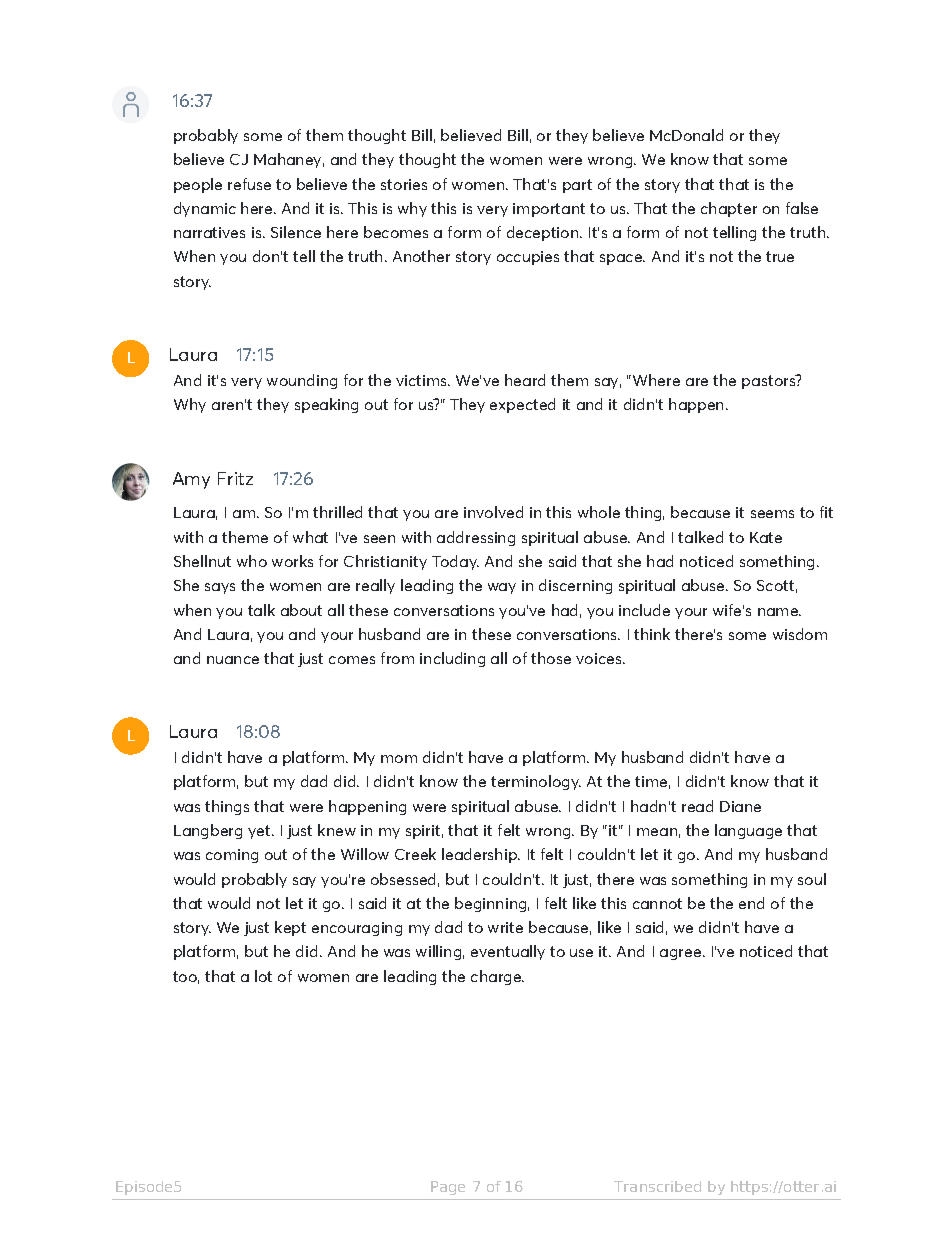 The width and height of the document is (952, 1233). Describe the element at coordinates (505, 927) in the document. I see `write` at that location.
